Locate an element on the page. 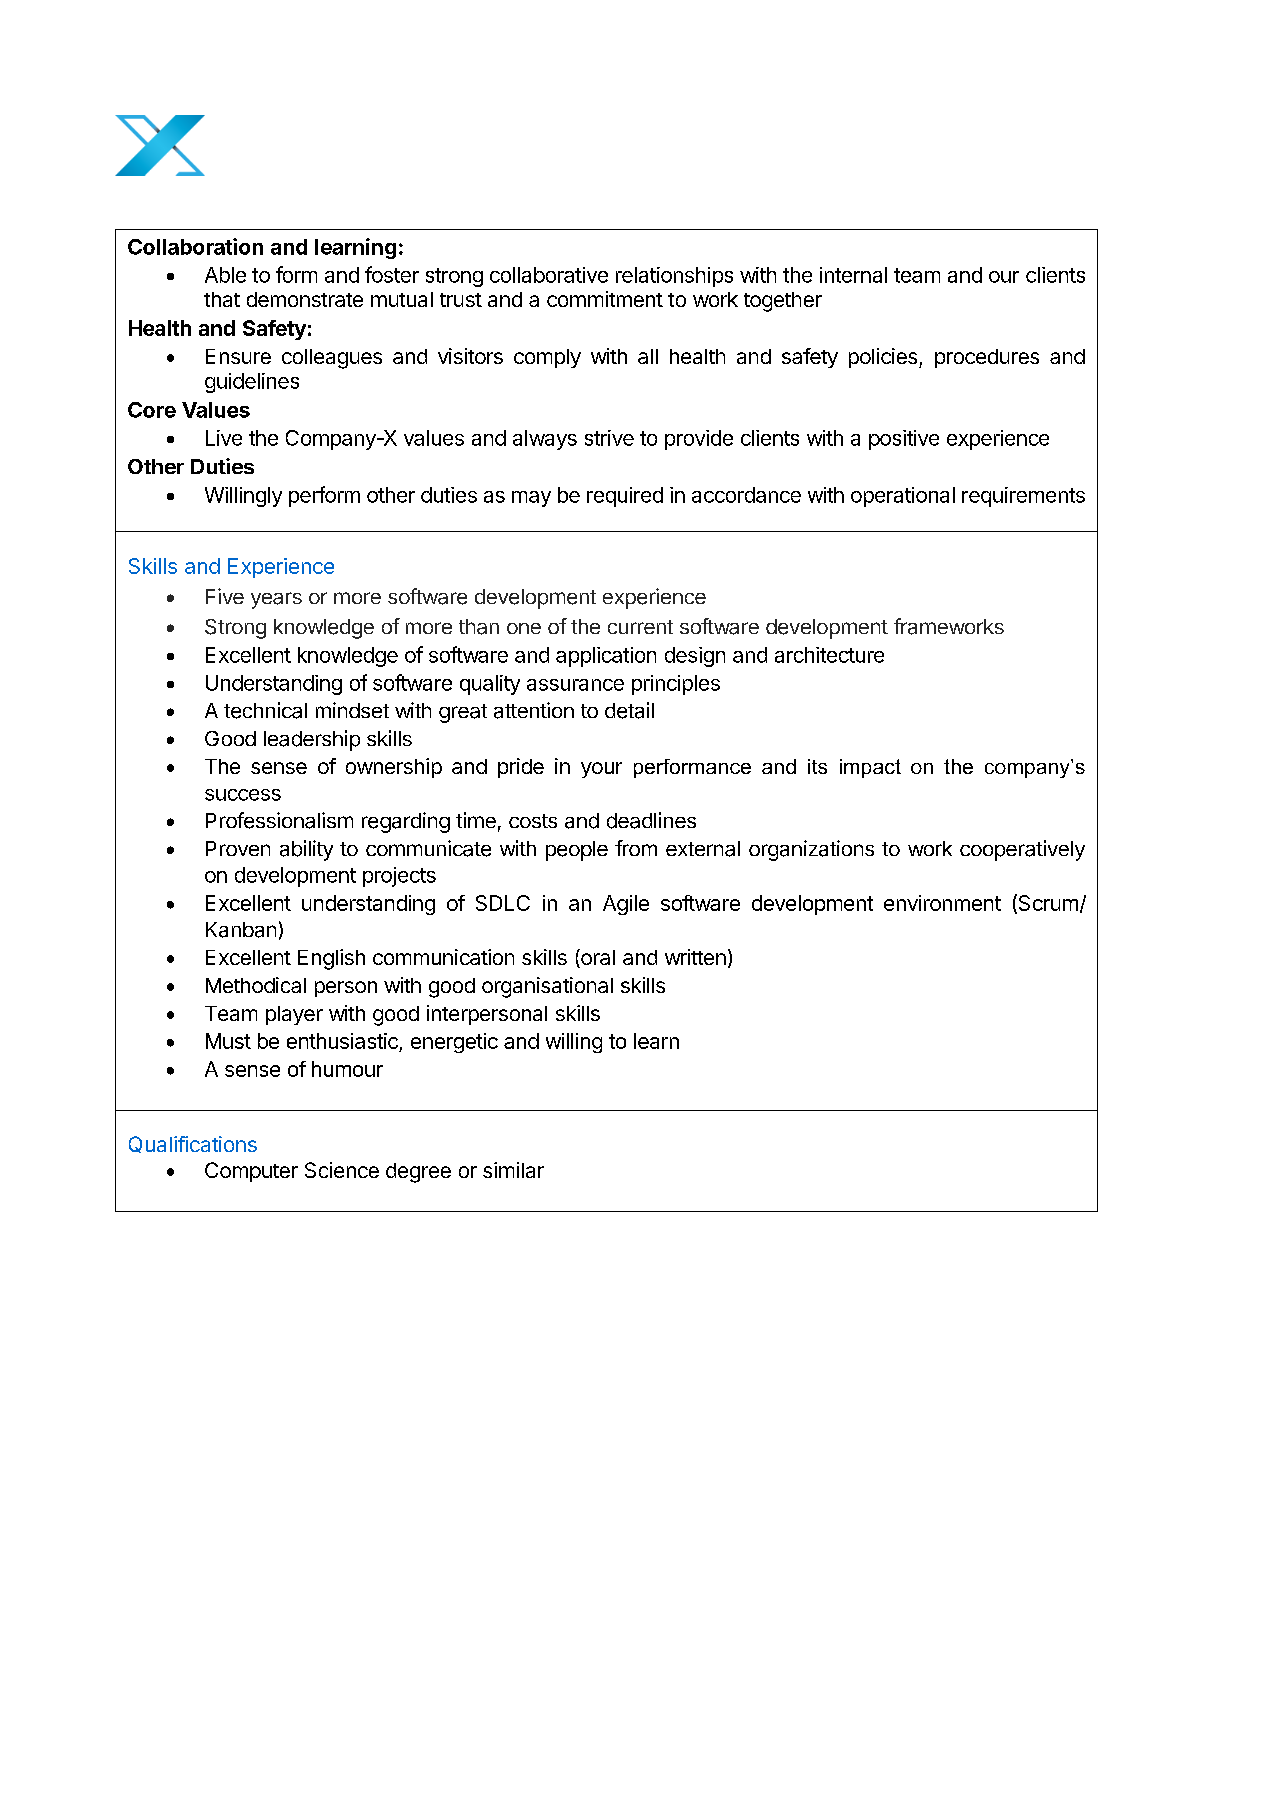 The width and height of the document is (1270, 1796). current is located at coordinates (640, 627).
